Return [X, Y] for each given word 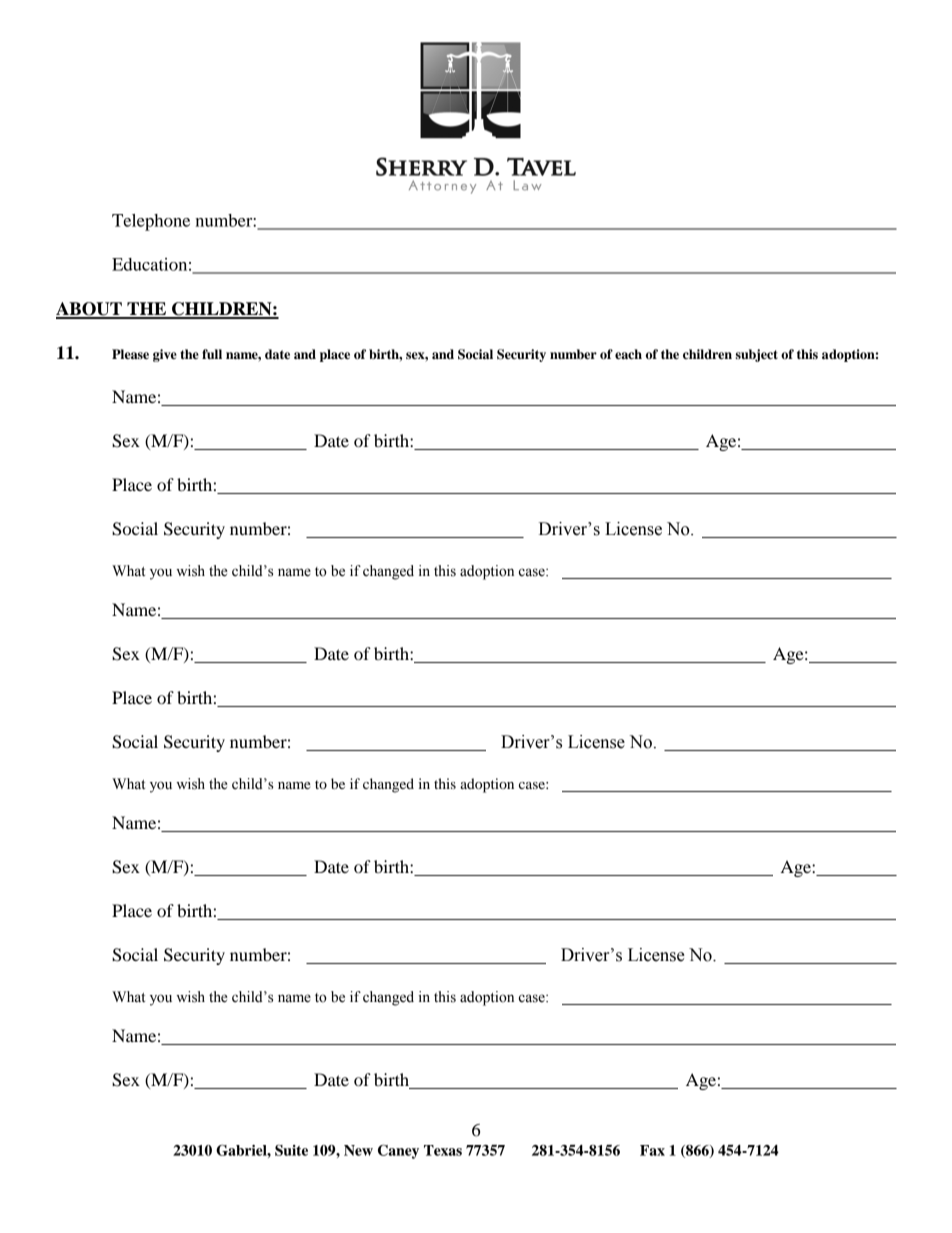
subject [757, 355]
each [628, 354]
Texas [443, 1150]
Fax [652, 1150]
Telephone [151, 222]
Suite [291, 1150]
